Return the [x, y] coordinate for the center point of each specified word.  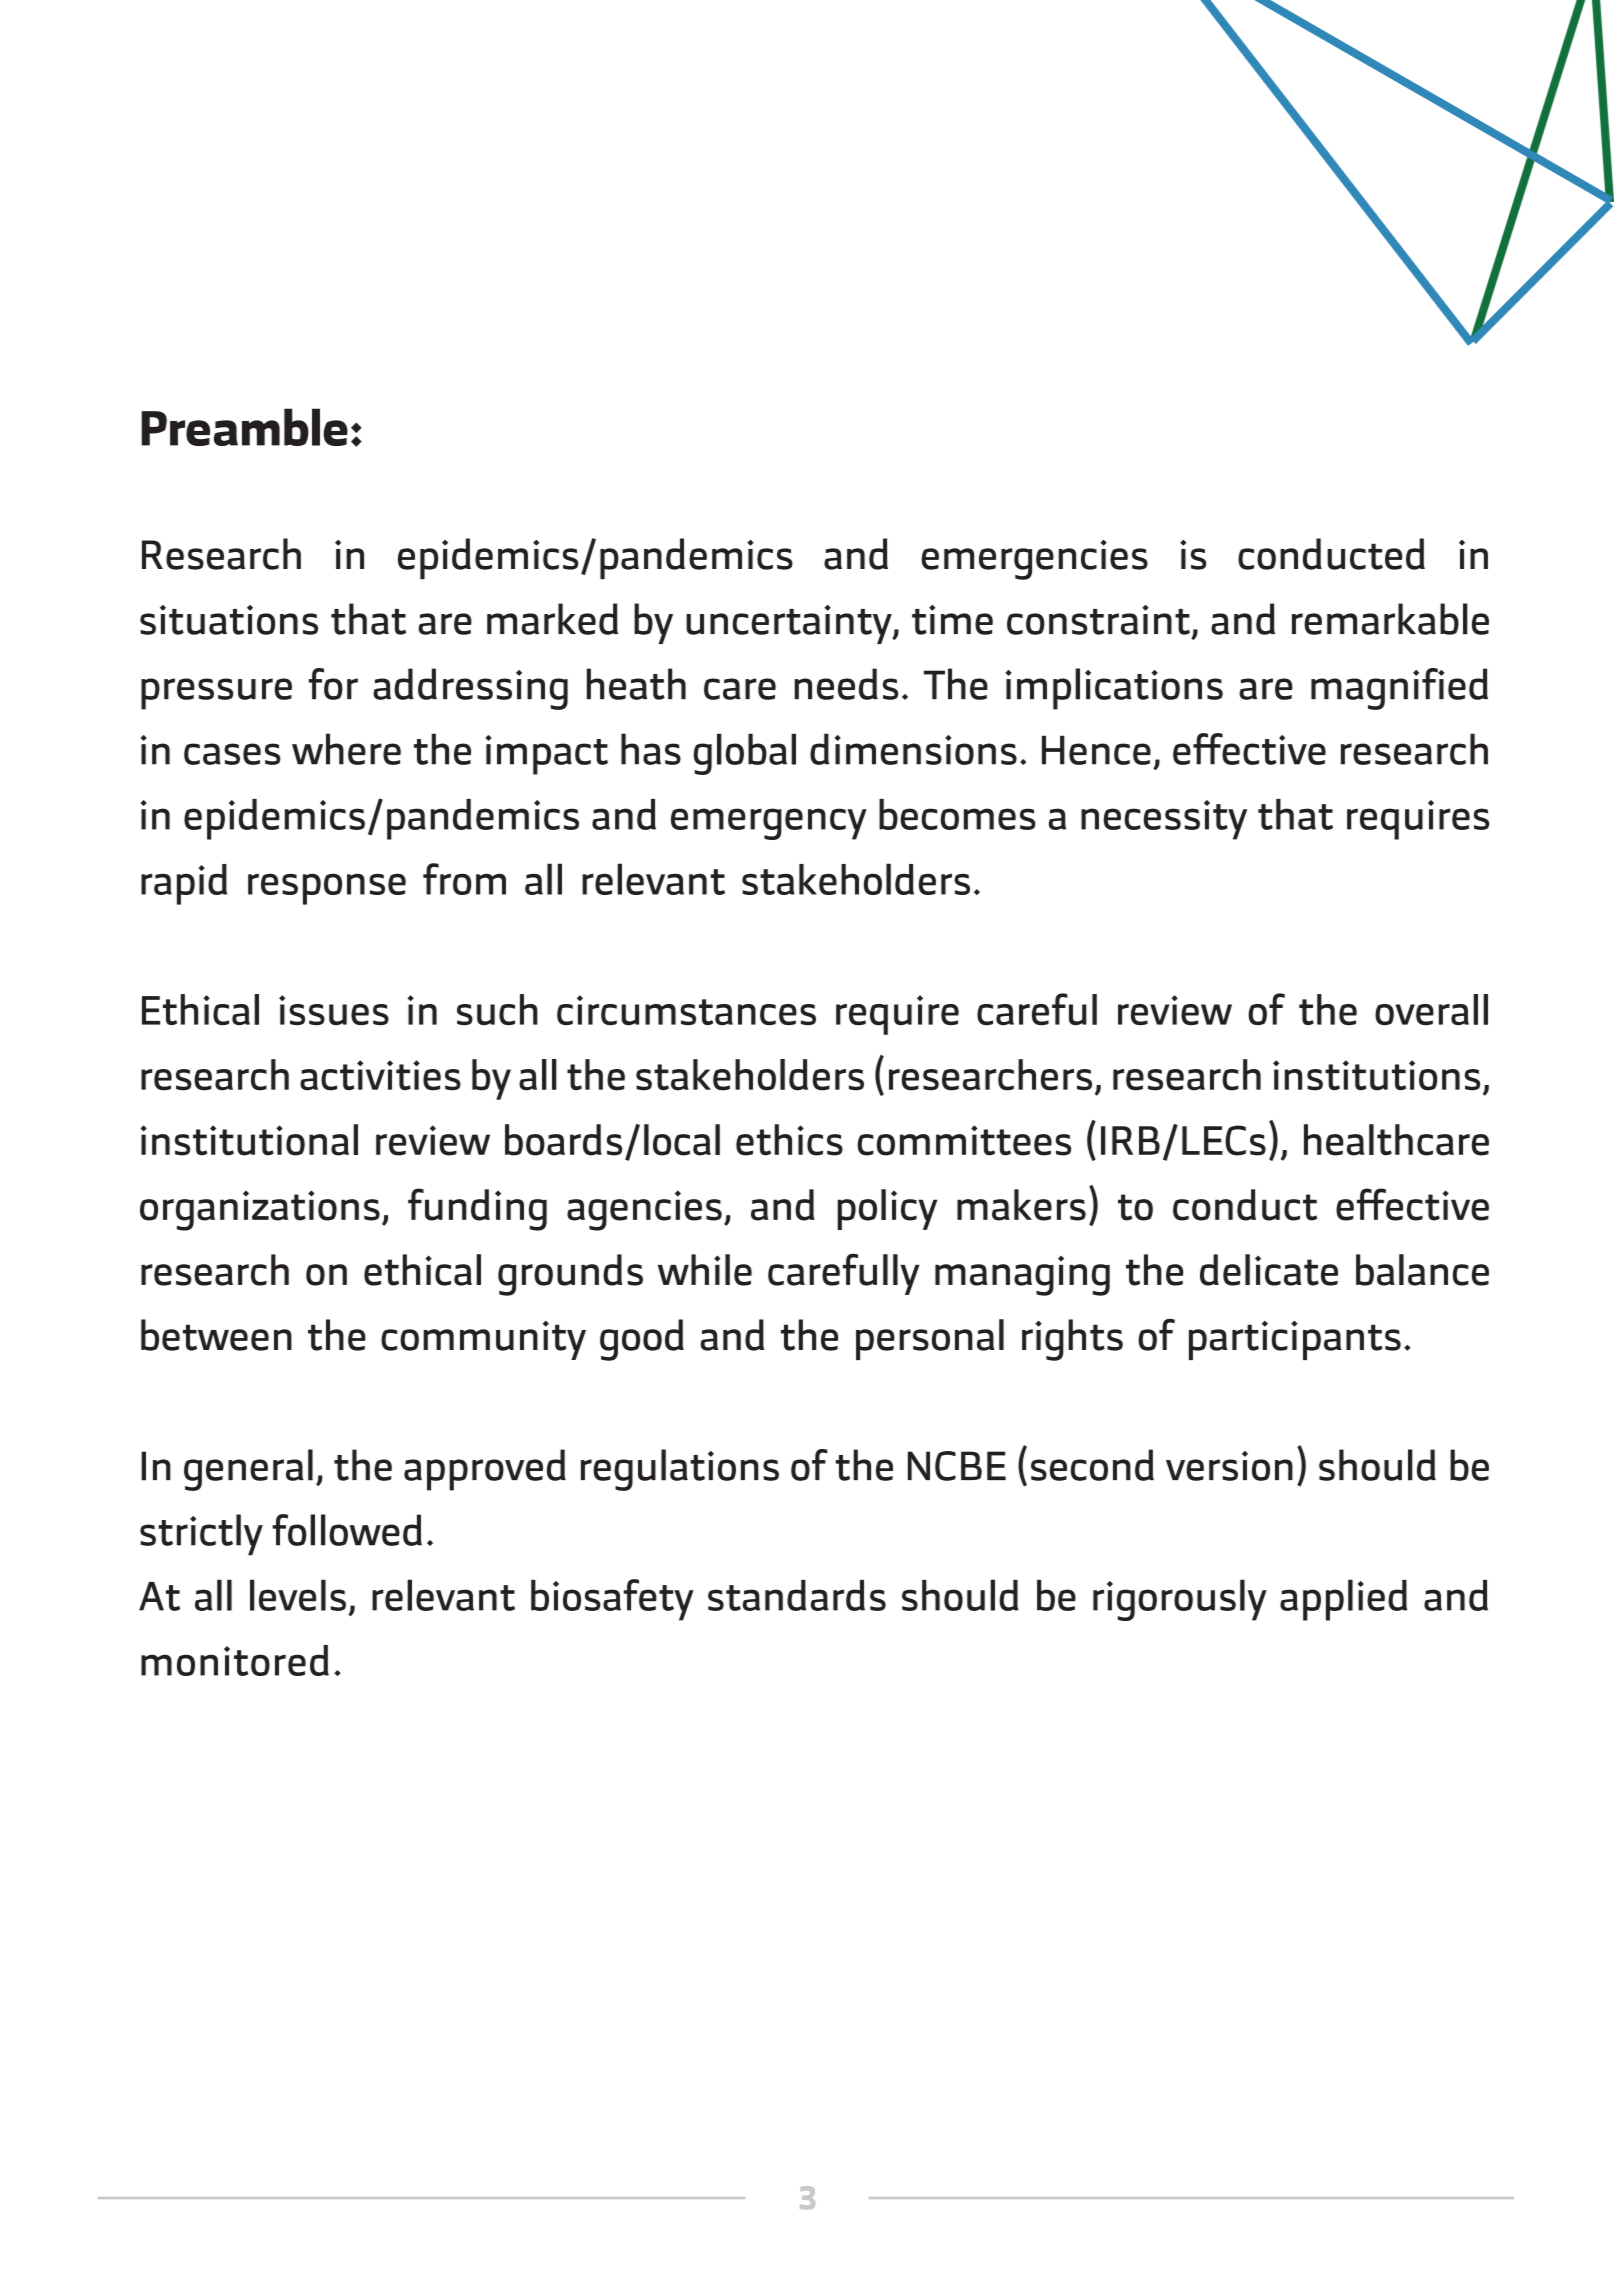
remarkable [1390, 619]
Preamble [244, 427]
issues [334, 1010]
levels [298, 1595]
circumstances [686, 1010]
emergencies [1034, 560]
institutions [1376, 1075]
